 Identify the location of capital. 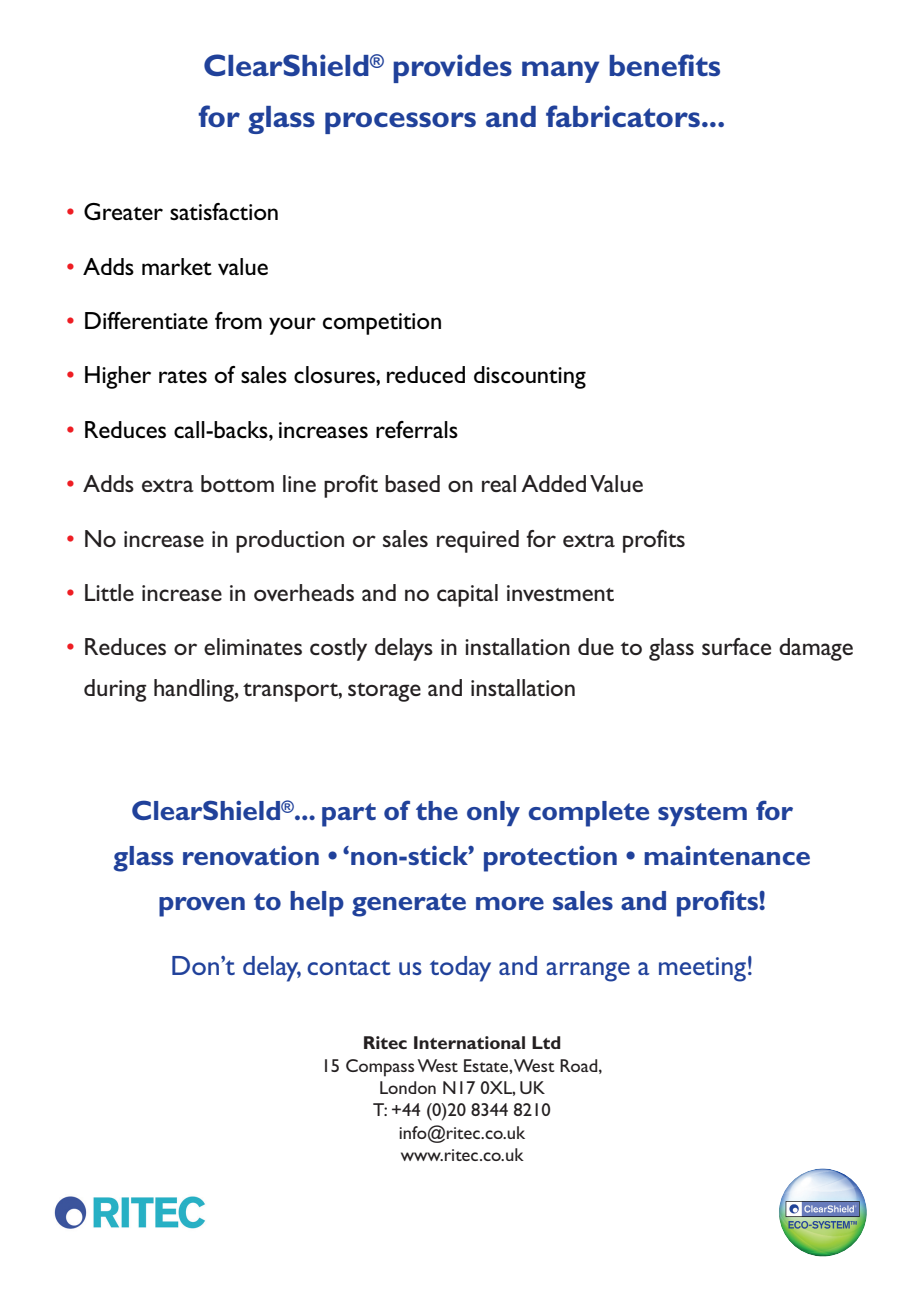
(467, 595).
